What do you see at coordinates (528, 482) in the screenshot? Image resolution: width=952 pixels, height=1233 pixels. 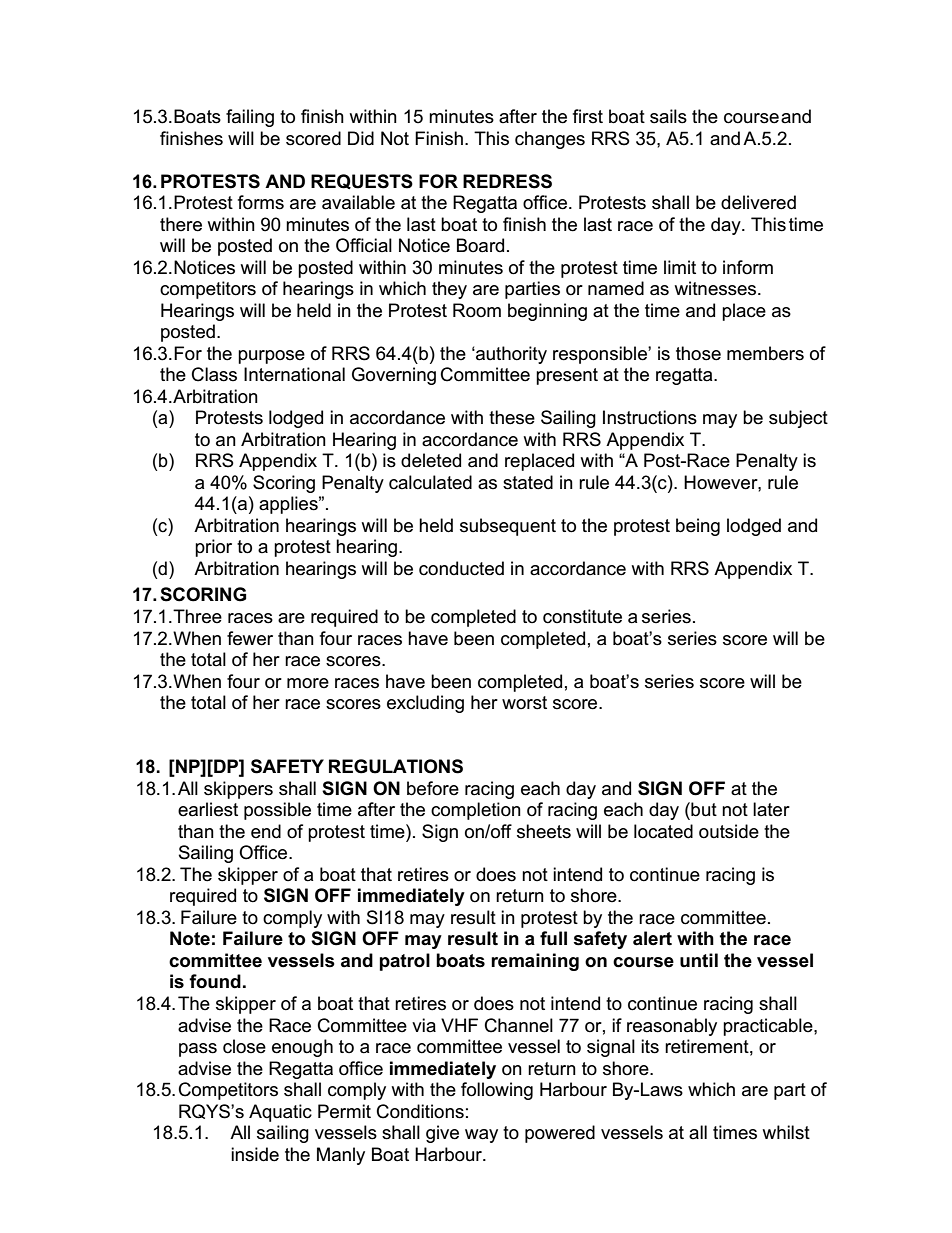 I see `stated` at bounding box center [528, 482].
